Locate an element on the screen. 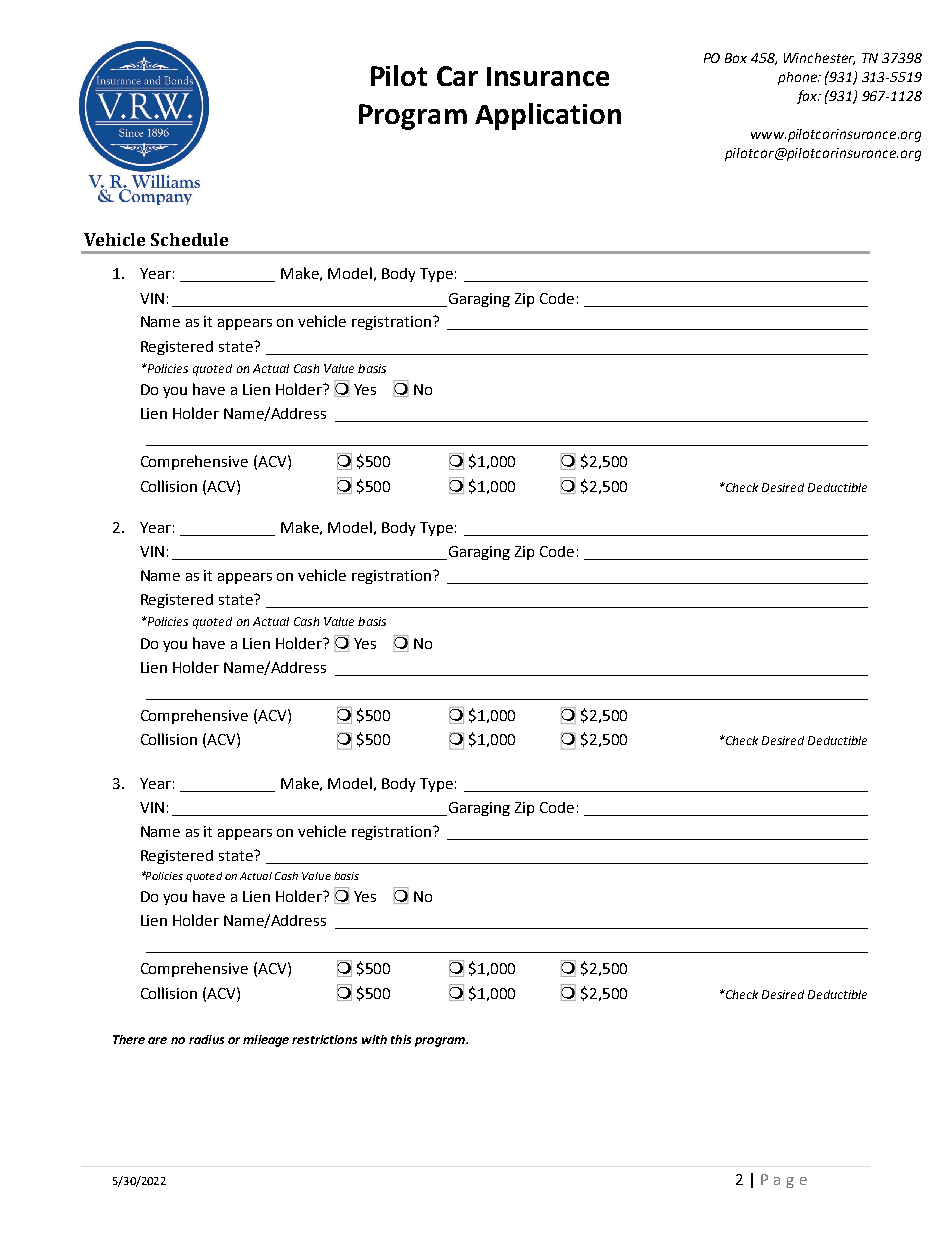 Image resolution: width=952 pixels, height=1233 pixels. Box is located at coordinates (736, 58).
